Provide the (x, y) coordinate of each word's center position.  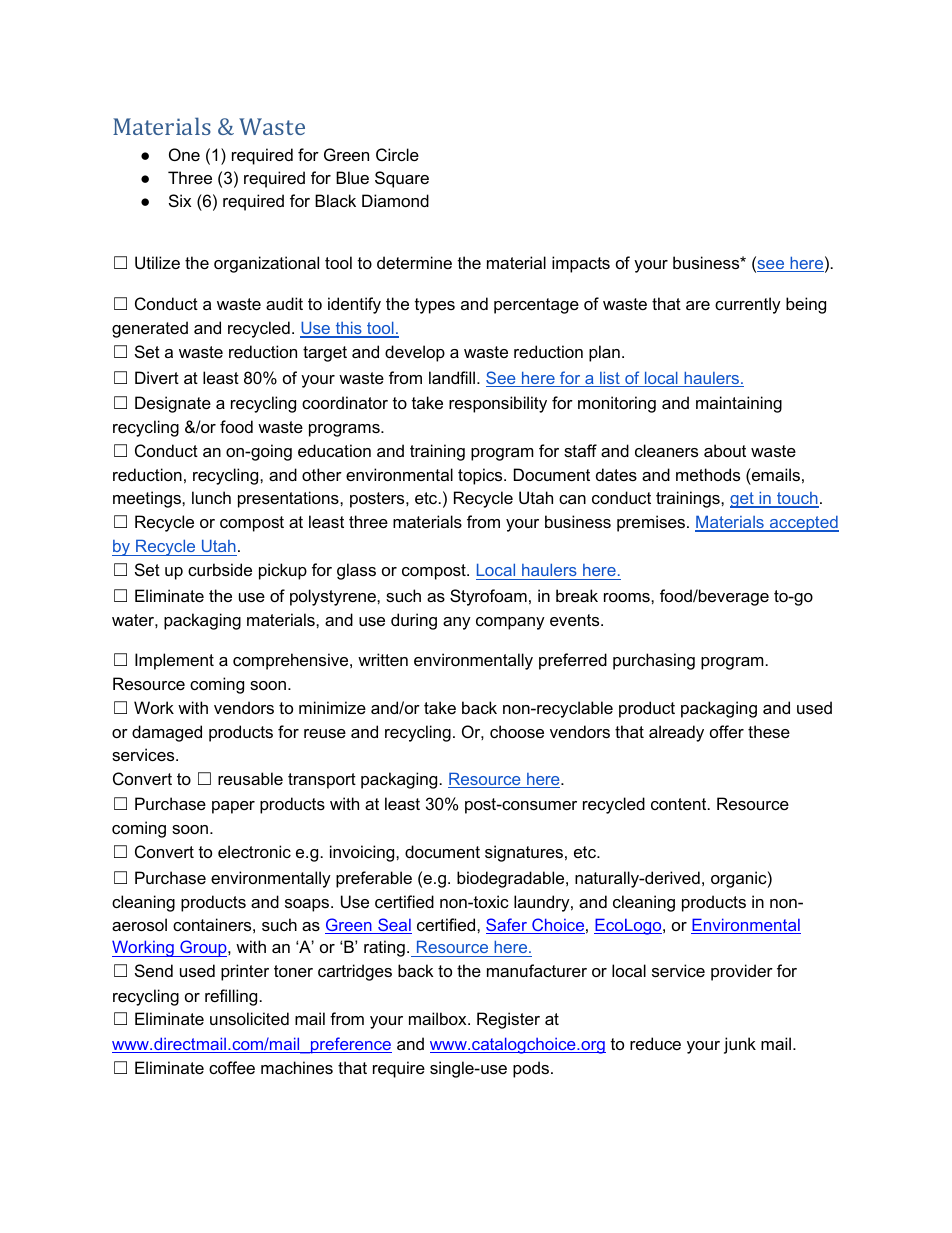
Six (180, 200)
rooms (628, 597)
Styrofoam (488, 597)
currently (748, 305)
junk (740, 1045)
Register (508, 1020)
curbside (220, 569)
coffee (232, 1067)
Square (402, 179)
